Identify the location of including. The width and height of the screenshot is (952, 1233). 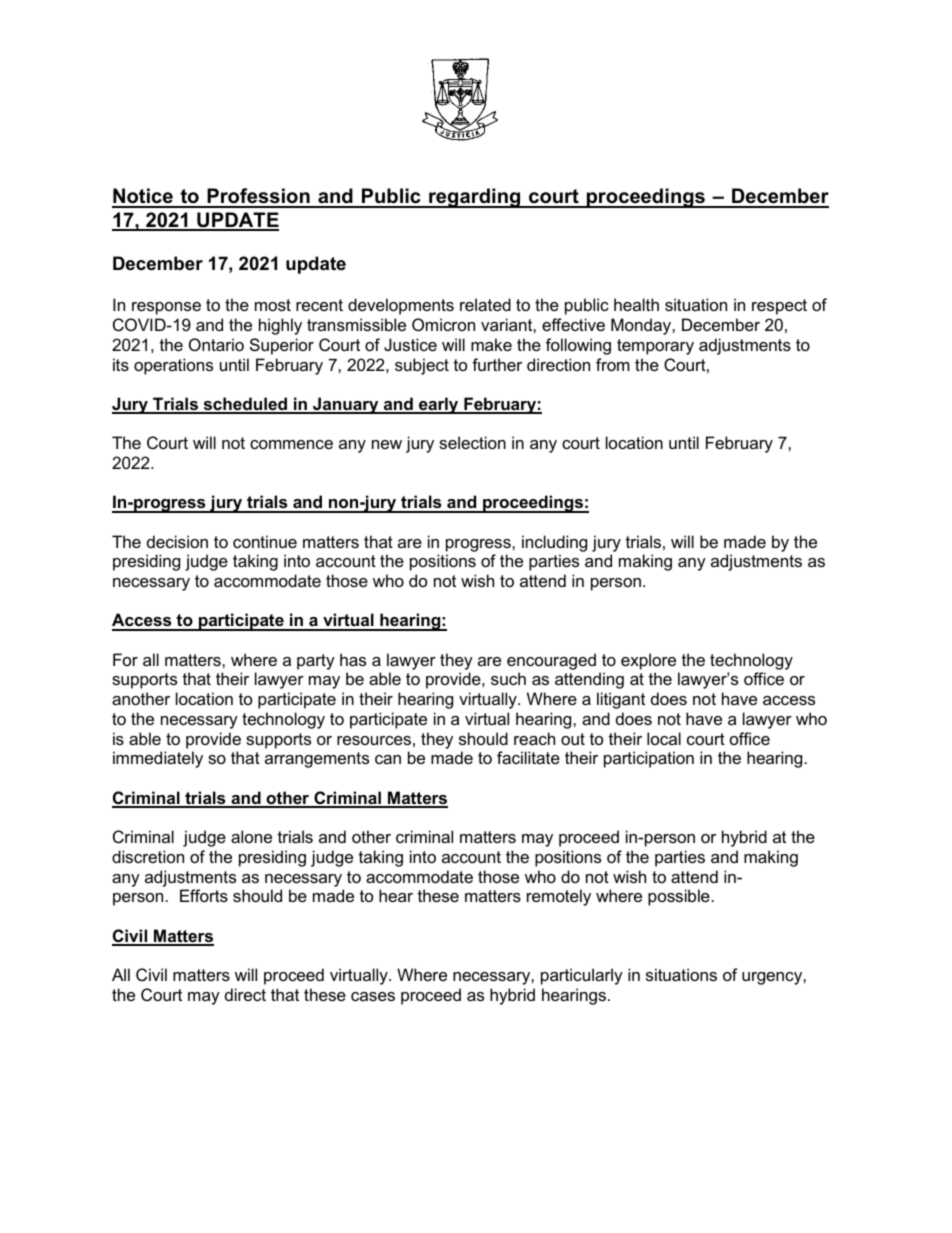
(554, 543).
